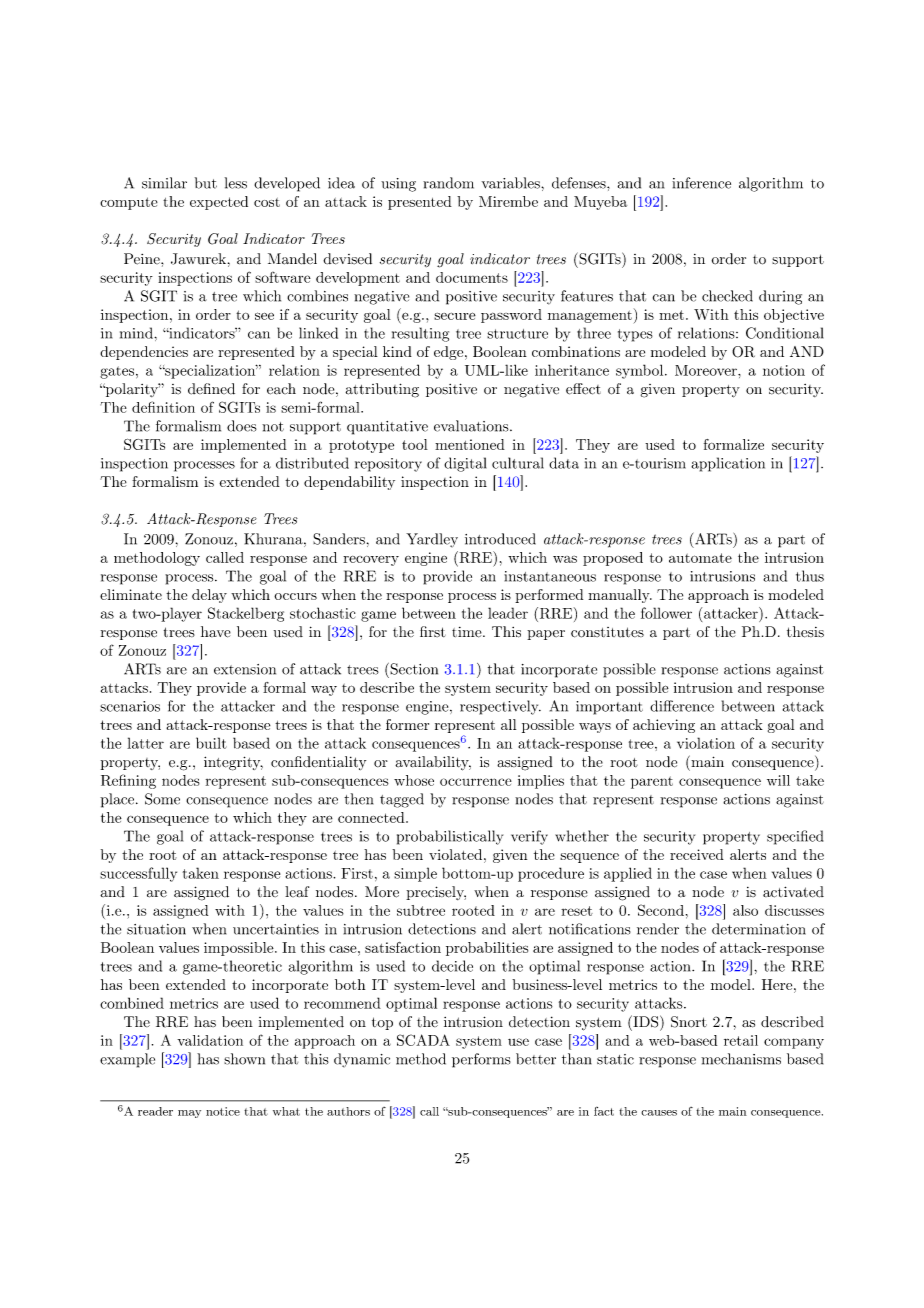 The image size is (924, 1308). Describe the element at coordinates (189, 1114) in the screenshot. I see `may` at that location.
